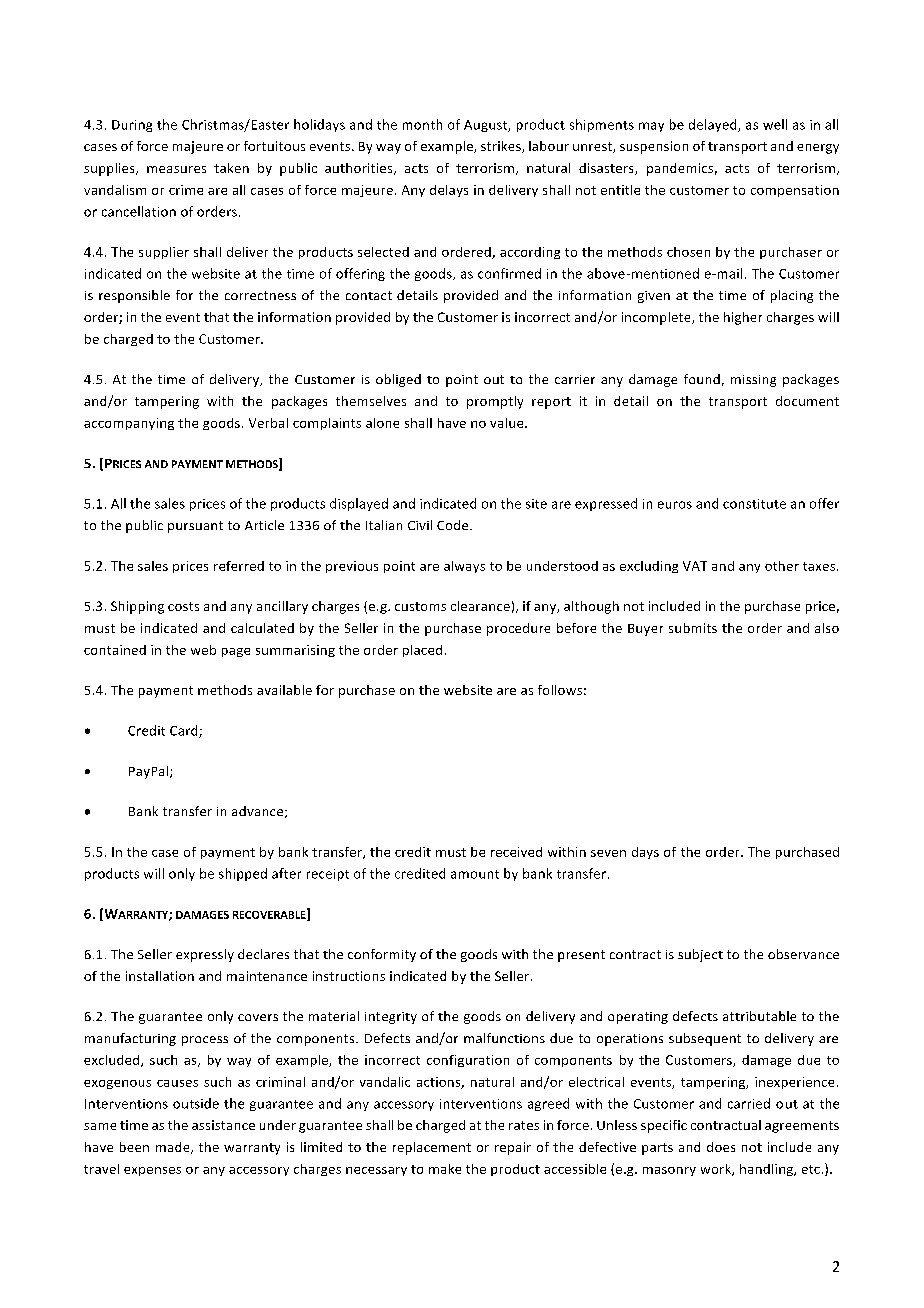 The image size is (924, 1308). Describe the element at coordinates (432, 1148) in the image. I see `replacement` at that location.
